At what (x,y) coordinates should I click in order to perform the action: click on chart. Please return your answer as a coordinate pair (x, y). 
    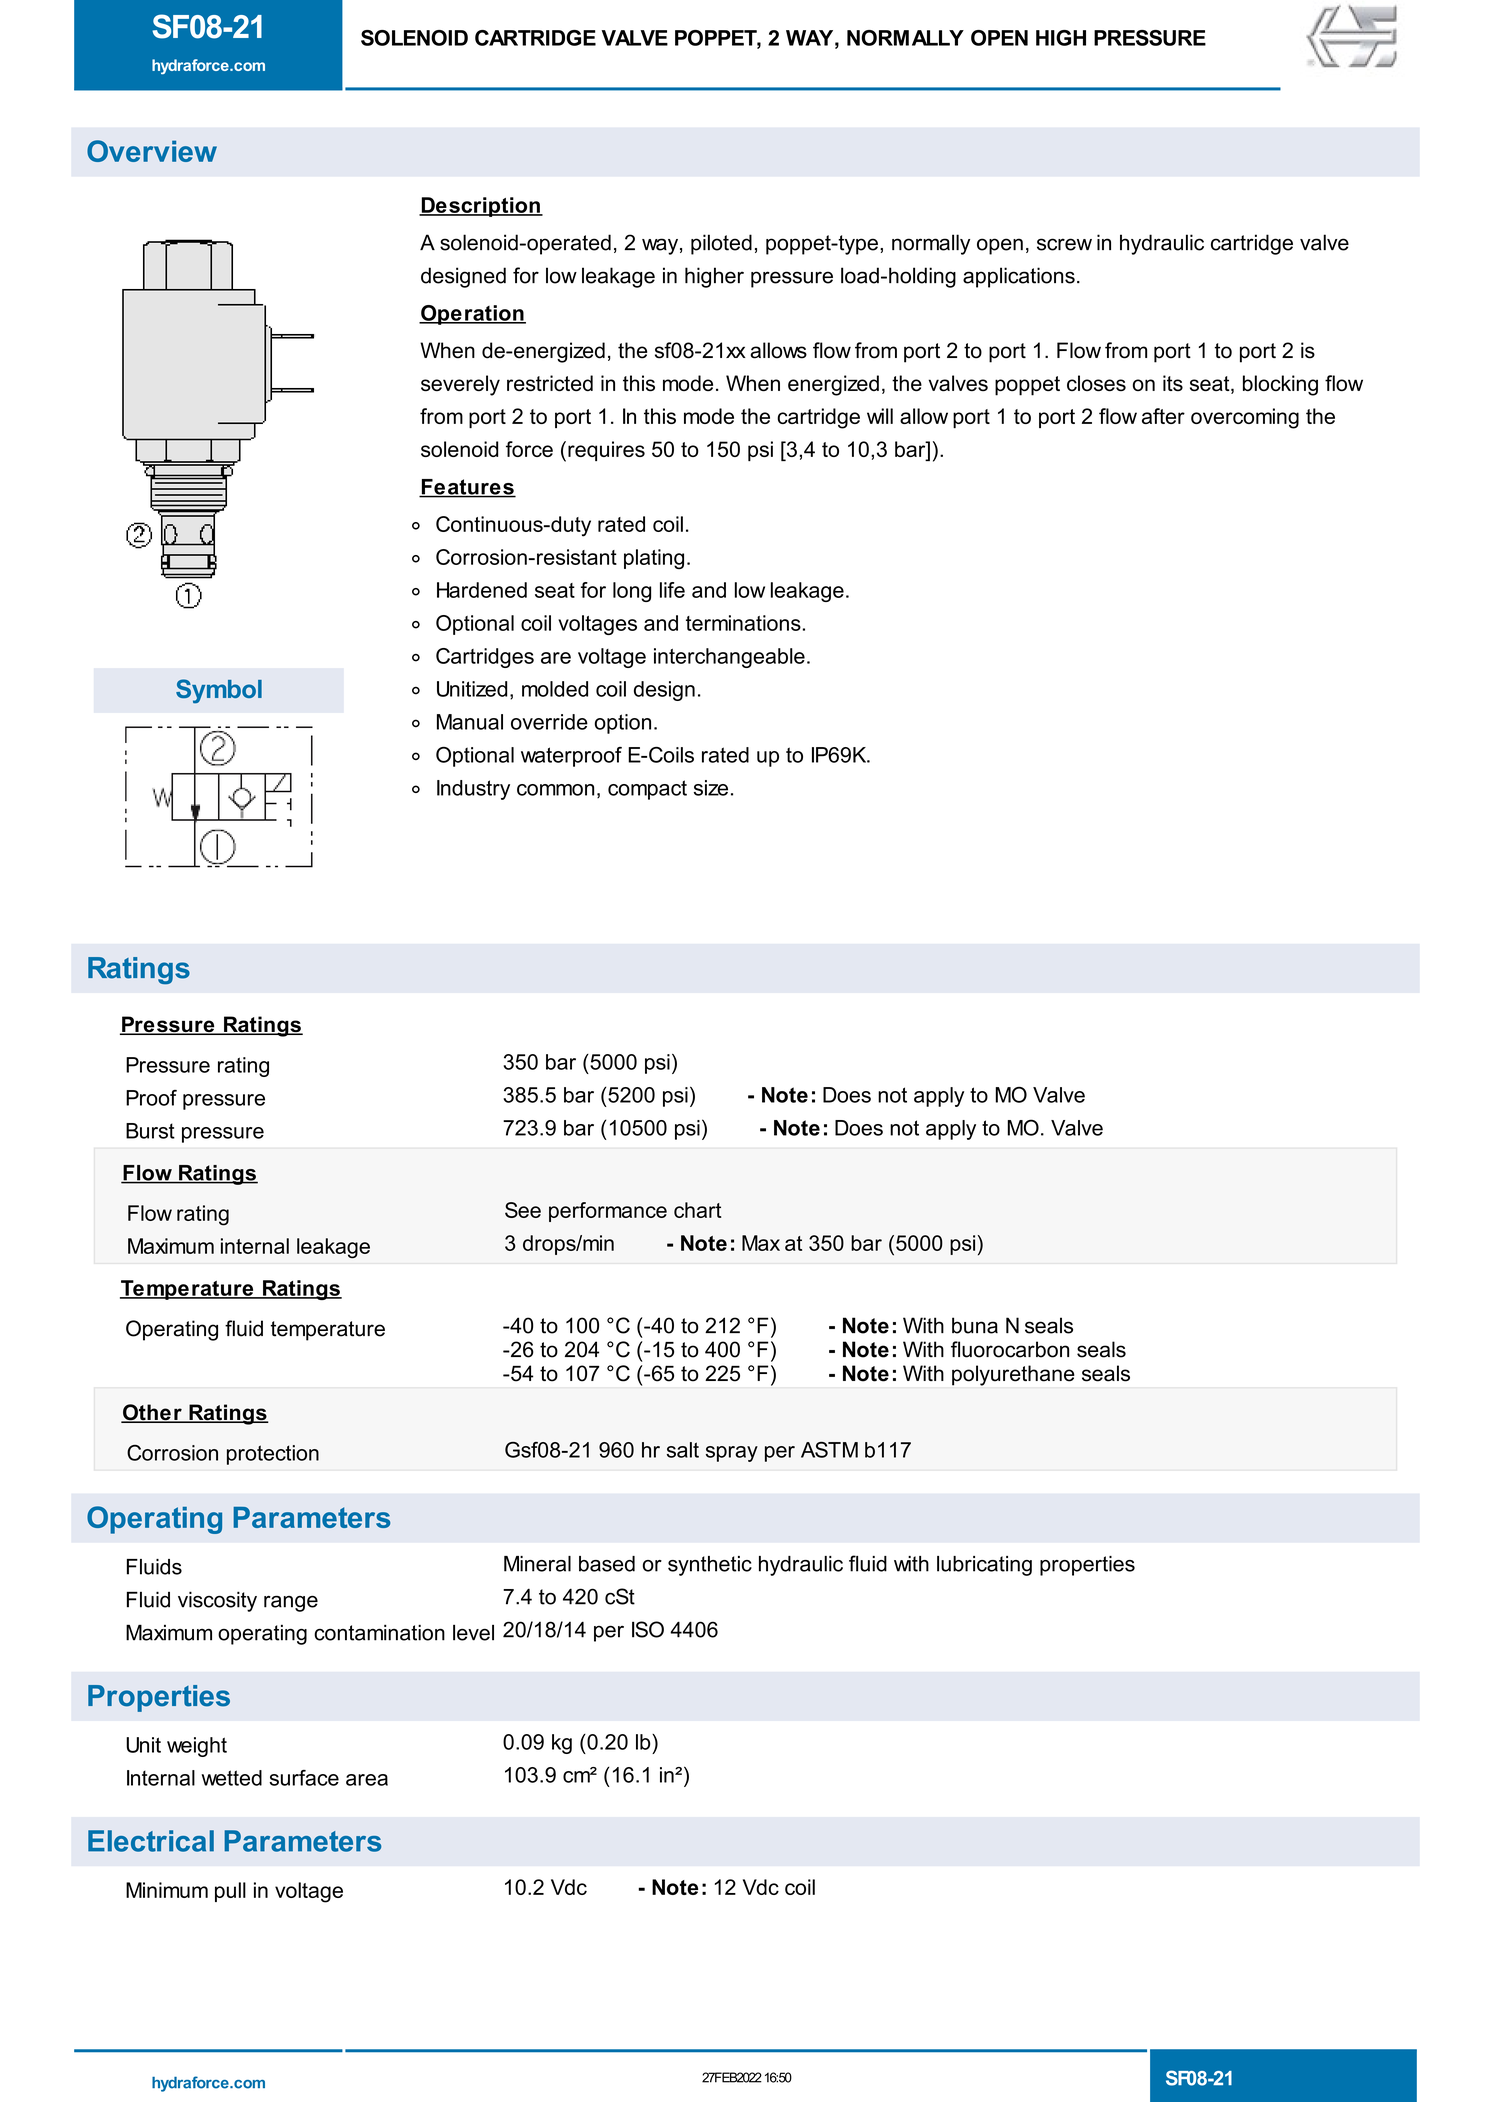
    Looking at the image, I should click on (697, 1210).
